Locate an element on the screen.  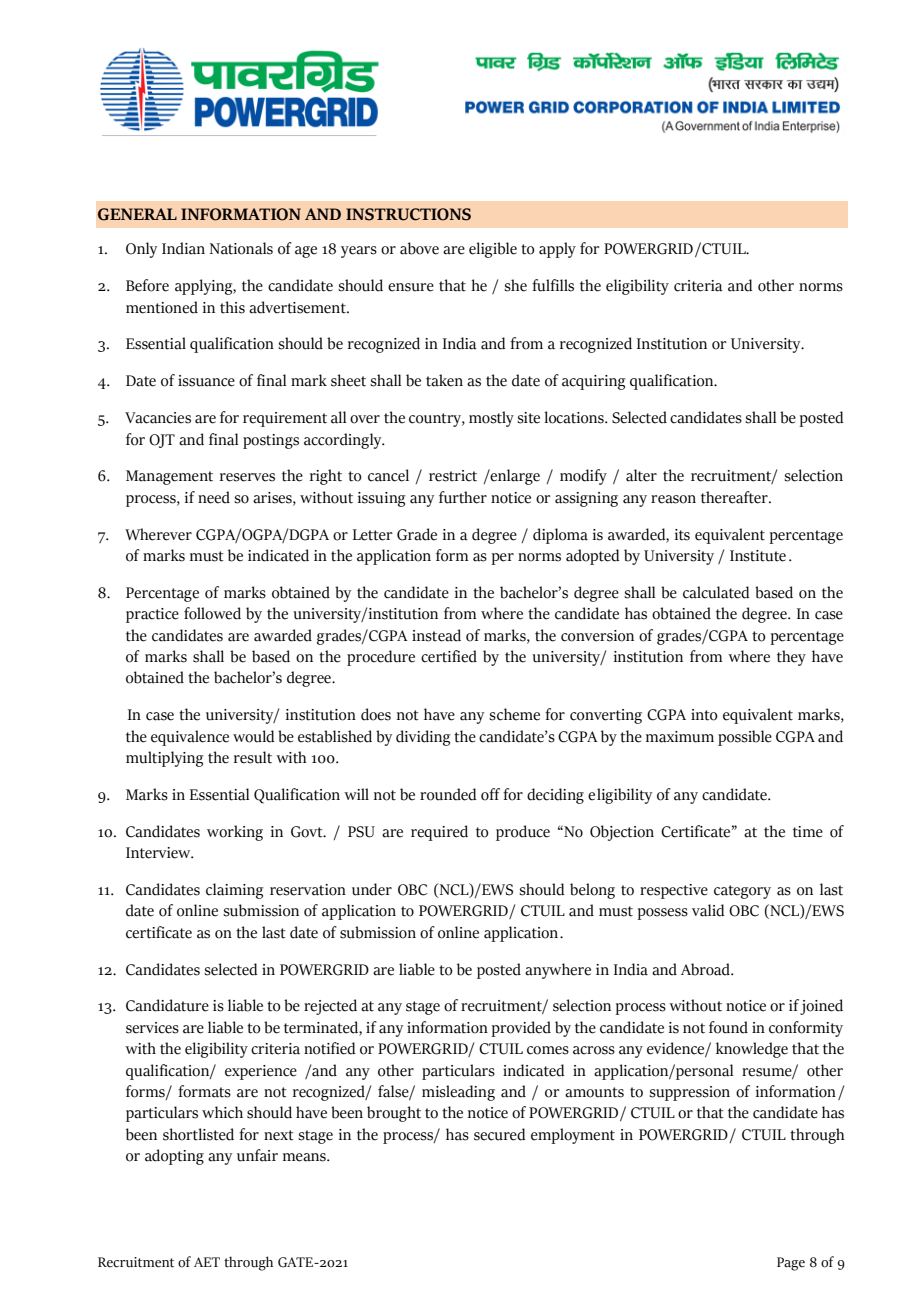
AET is located at coordinates (207, 1262).
